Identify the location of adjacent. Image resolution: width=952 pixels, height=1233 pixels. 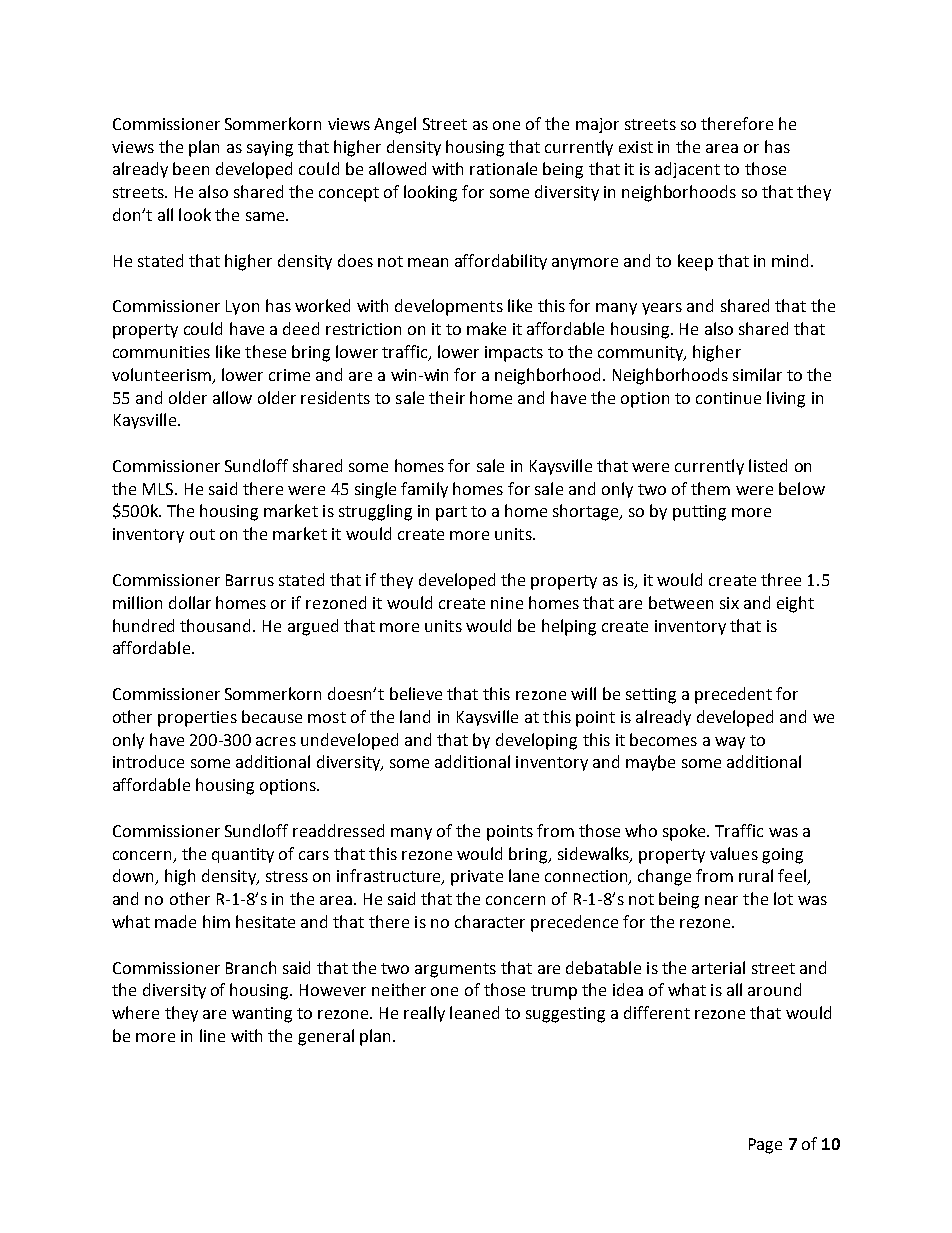
(687, 170).
